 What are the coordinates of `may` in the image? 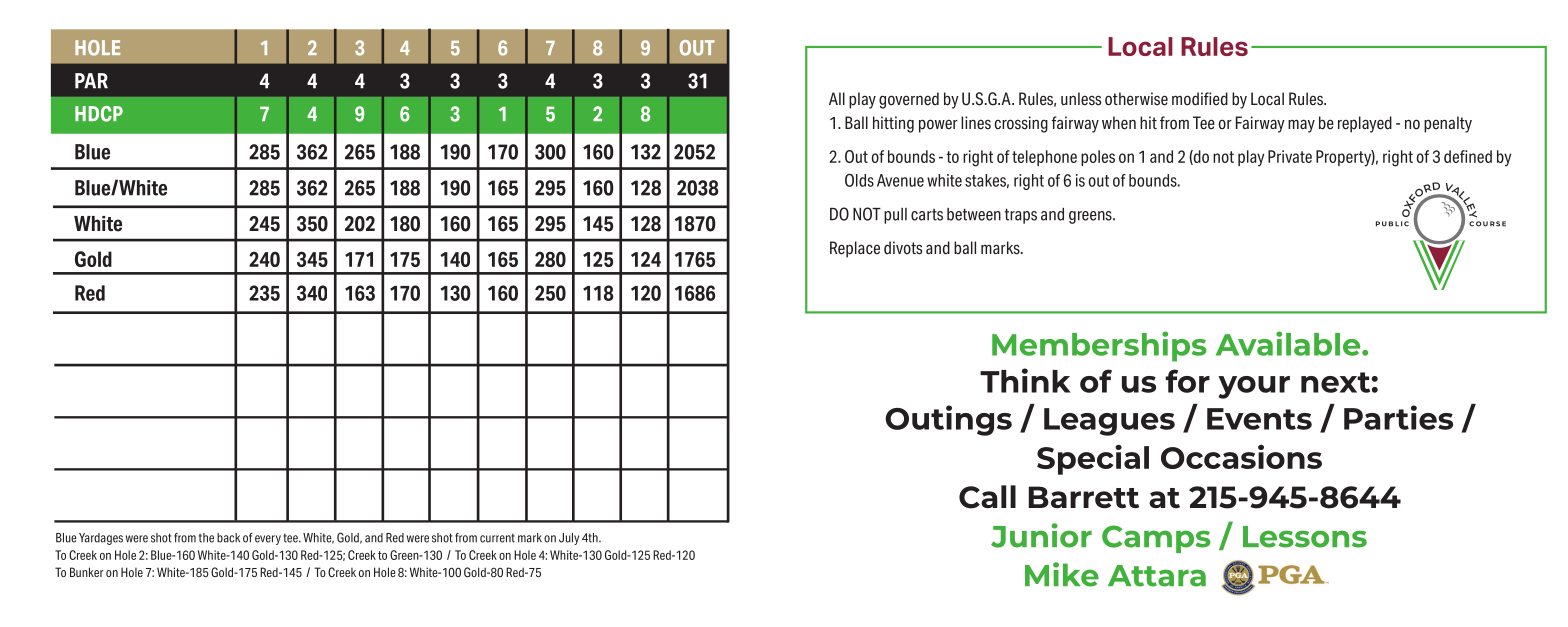 It's located at (1301, 126).
